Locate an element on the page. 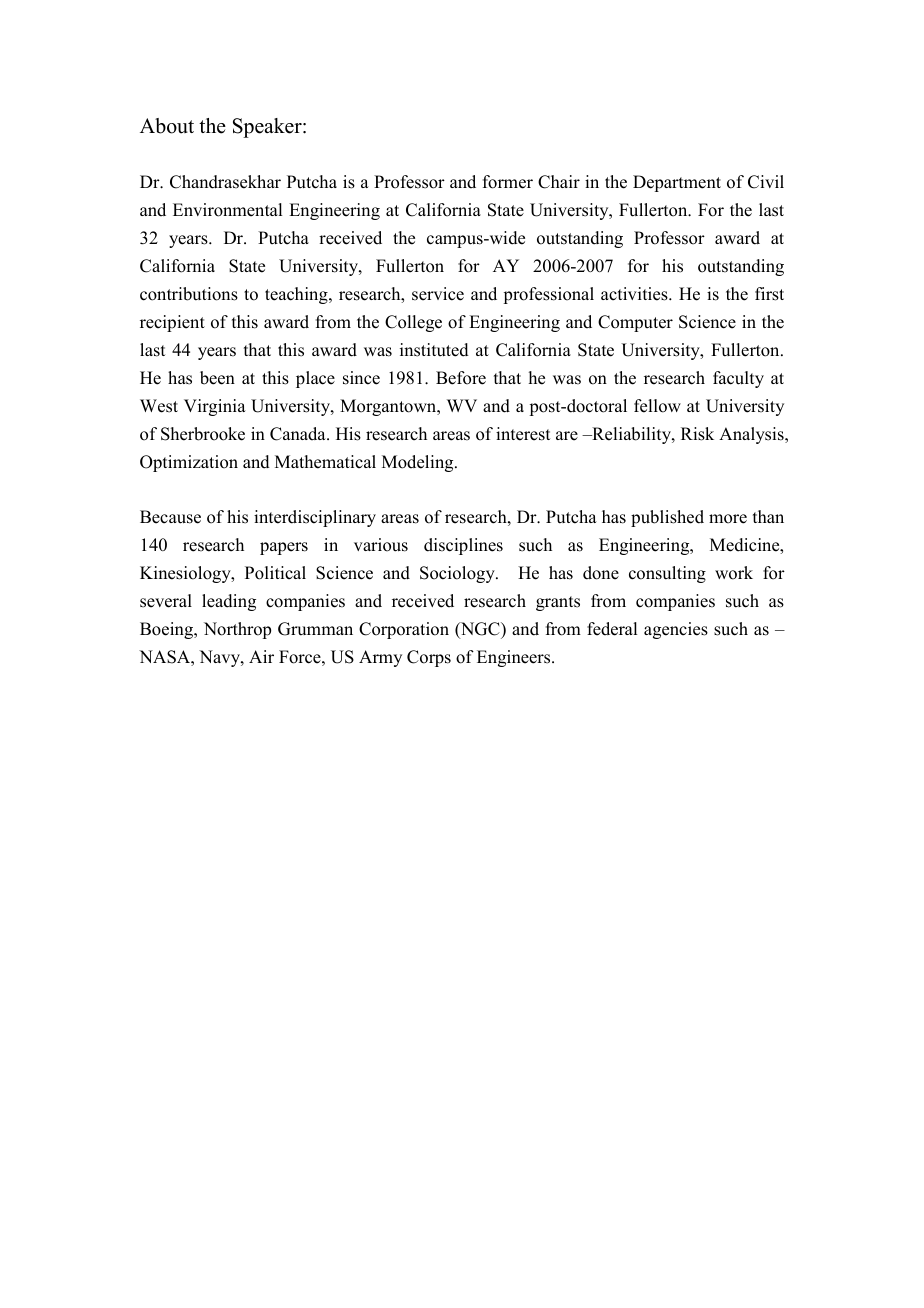 Image resolution: width=924 pixels, height=1308 pixels. Department is located at coordinates (677, 183).
